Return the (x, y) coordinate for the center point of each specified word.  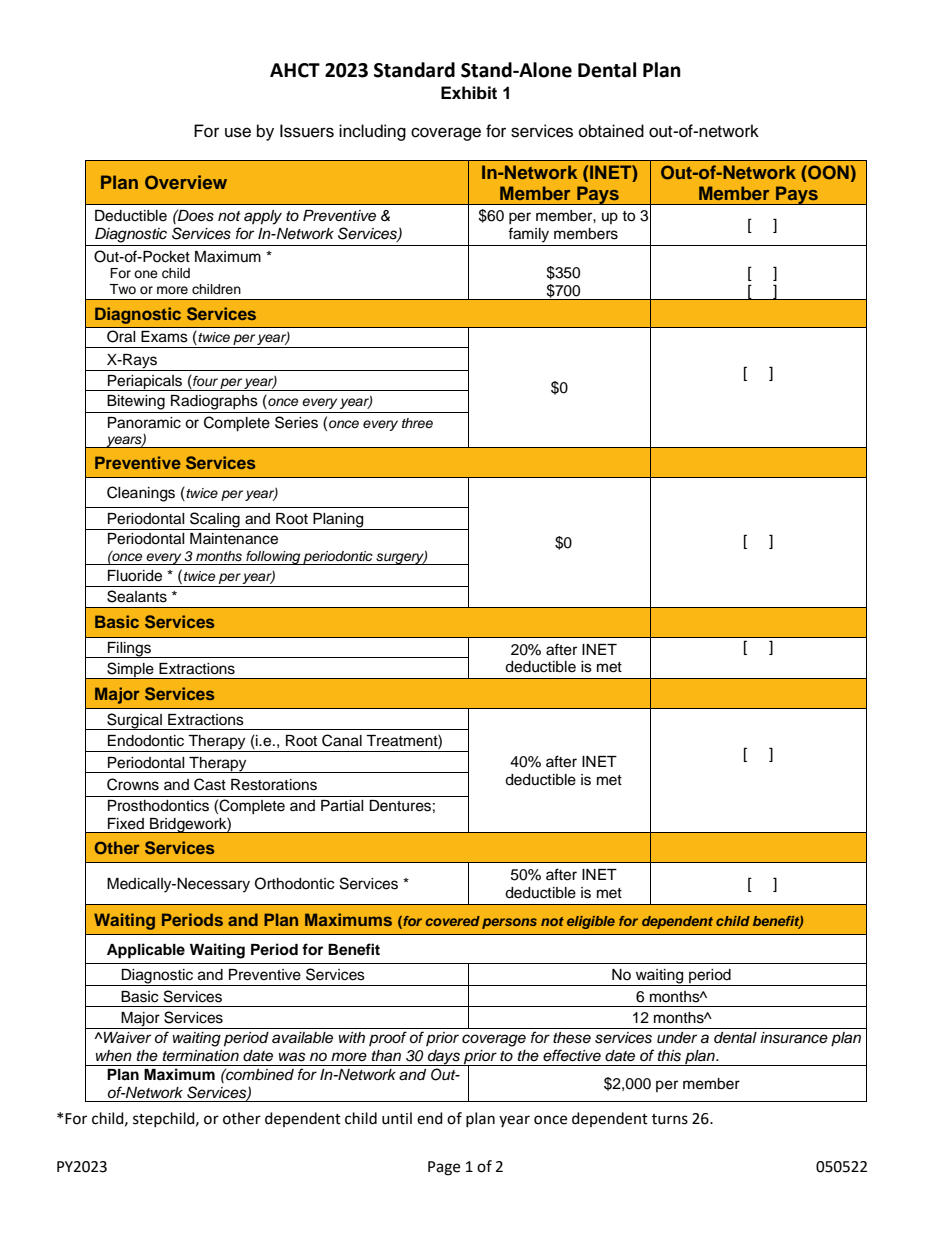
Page (444, 1168)
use (238, 132)
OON (828, 172)
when (114, 1055)
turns (670, 1119)
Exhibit (469, 93)
